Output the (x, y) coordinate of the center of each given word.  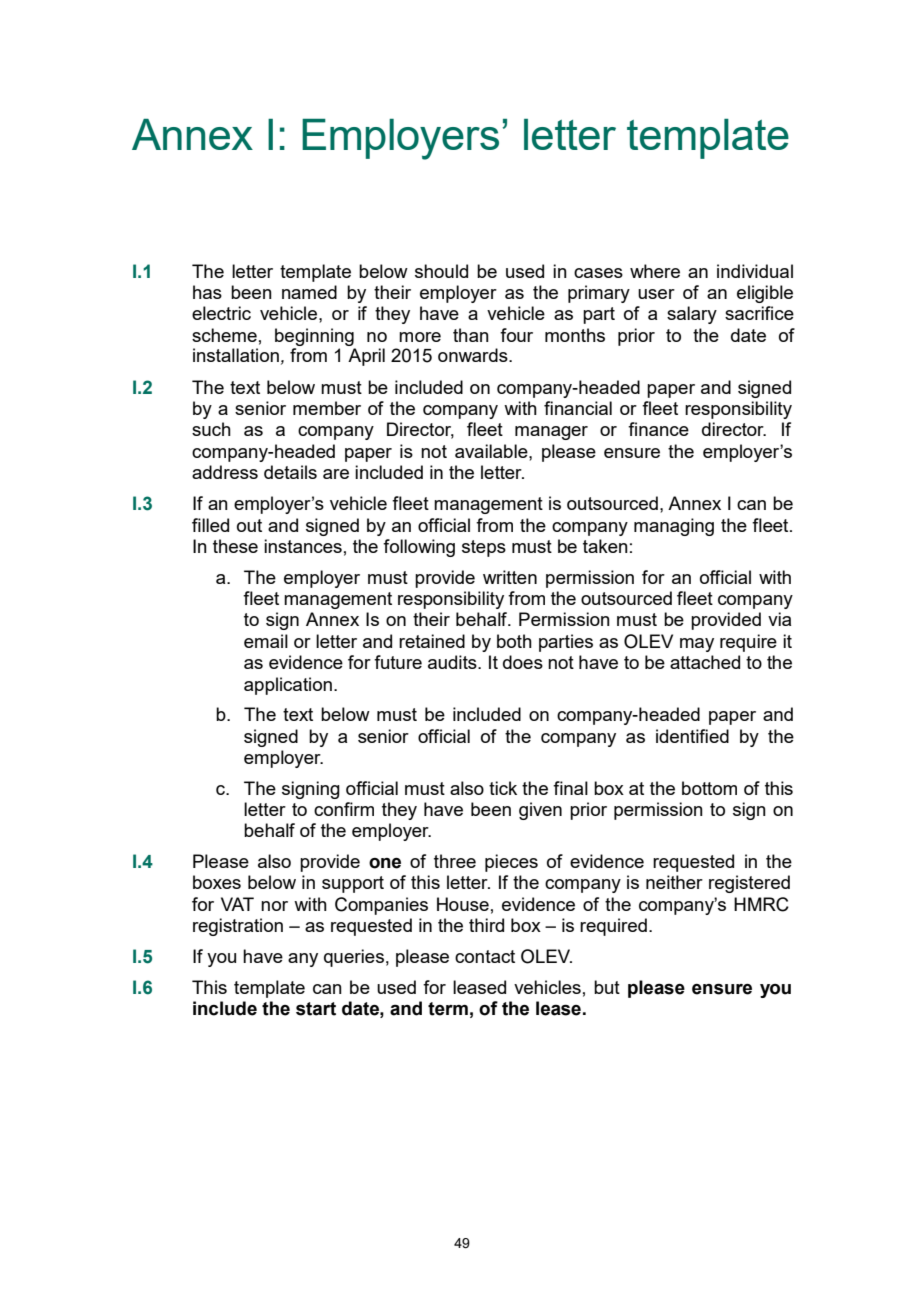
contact (485, 956)
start (316, 1009)
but (607, 987)
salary (692, 315)
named (309, 292)
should (441, 271)
